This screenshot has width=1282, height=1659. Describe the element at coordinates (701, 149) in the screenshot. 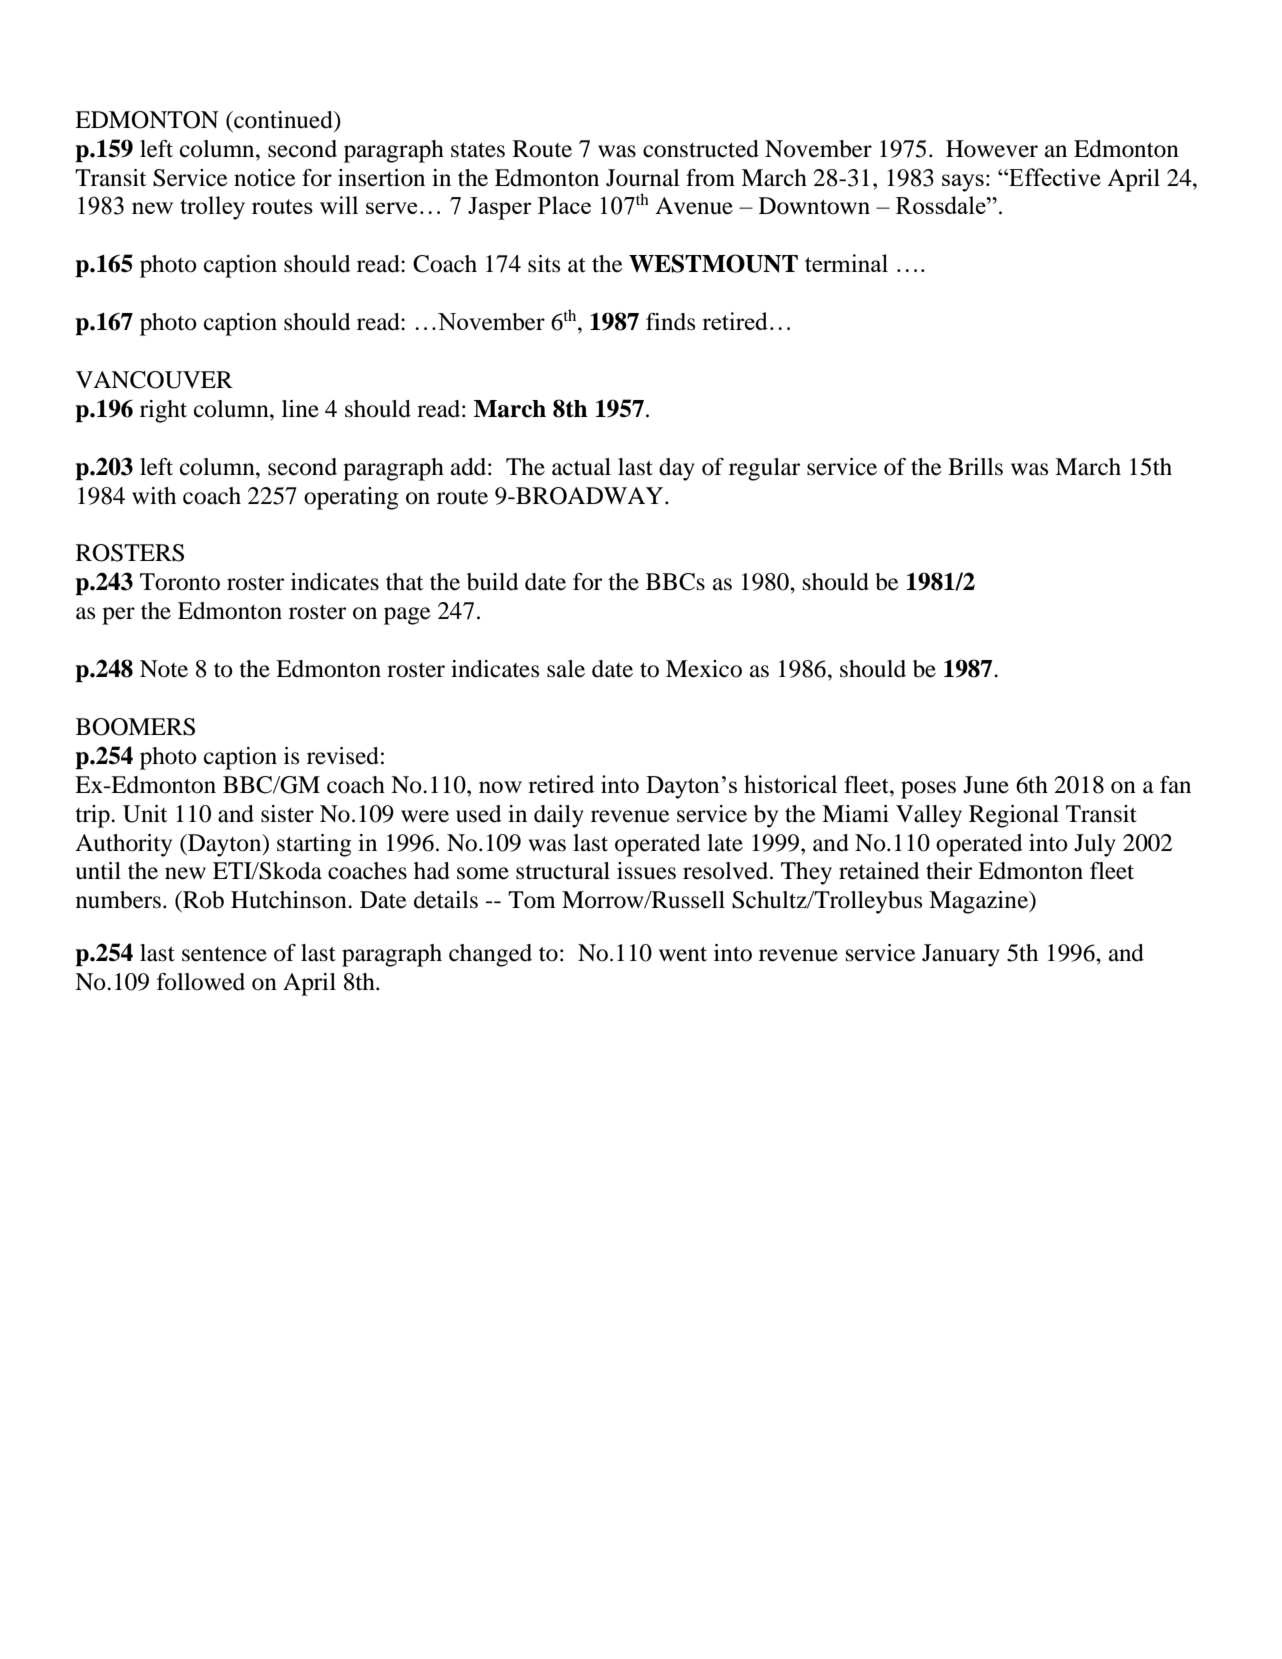

I see `constructed` at that location.
